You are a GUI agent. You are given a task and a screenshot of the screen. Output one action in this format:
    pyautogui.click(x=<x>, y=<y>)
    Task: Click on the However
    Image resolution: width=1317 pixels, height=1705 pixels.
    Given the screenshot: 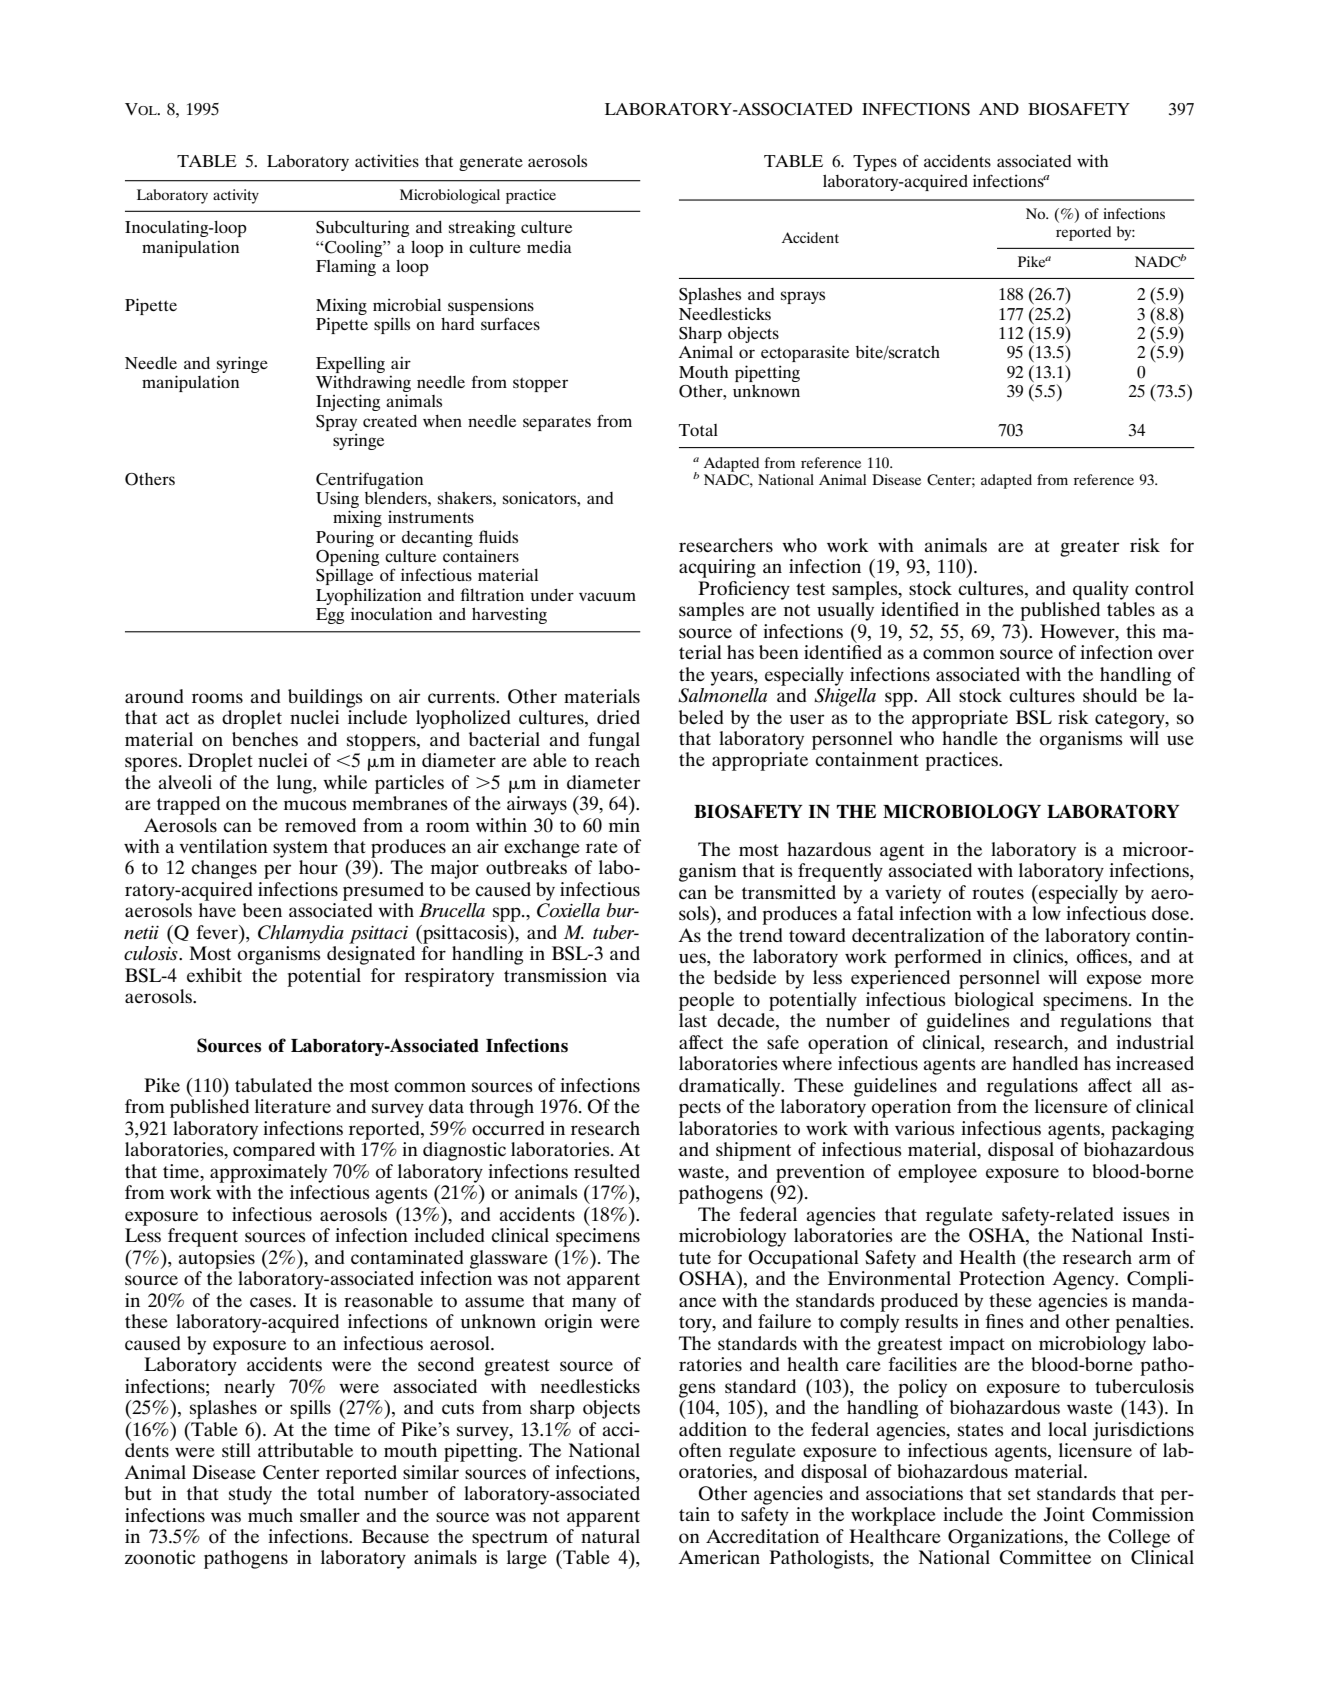 What is the action you would take?
    pyautogui.click(x=1078, y=631)
